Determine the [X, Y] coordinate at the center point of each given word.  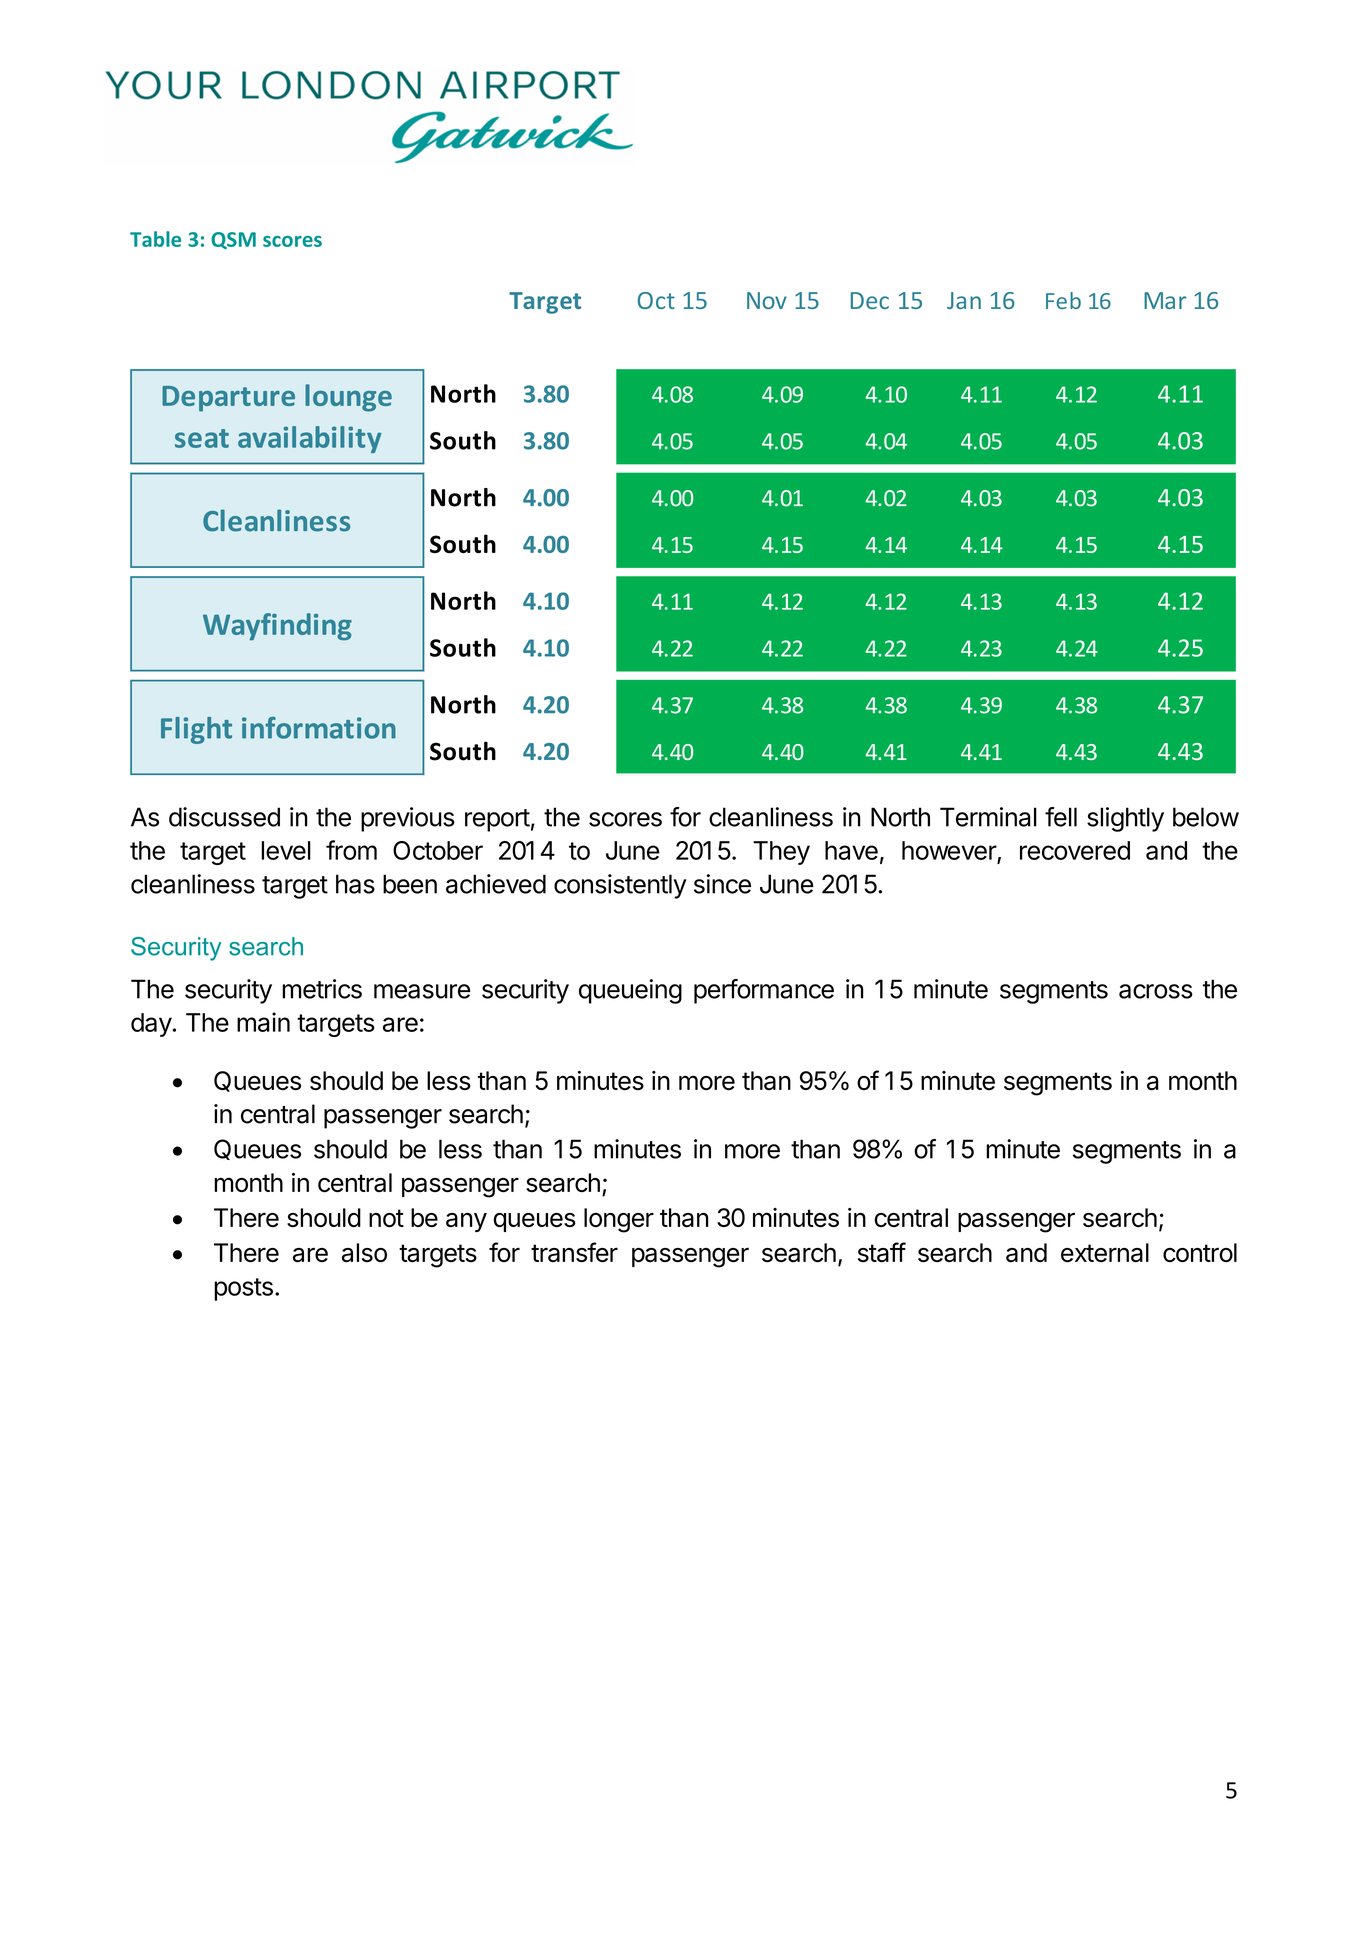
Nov [767, 300]
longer [619, 1220]
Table [155, 239]
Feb [1063, 300]
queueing [630, 991]
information [319, 728]
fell [1061, 817]
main [263, 1022]
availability [310, 439]
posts [243, 1289]
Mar [1165, 300]
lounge [348, 398]
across [1156, 991]
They [781, 853]
